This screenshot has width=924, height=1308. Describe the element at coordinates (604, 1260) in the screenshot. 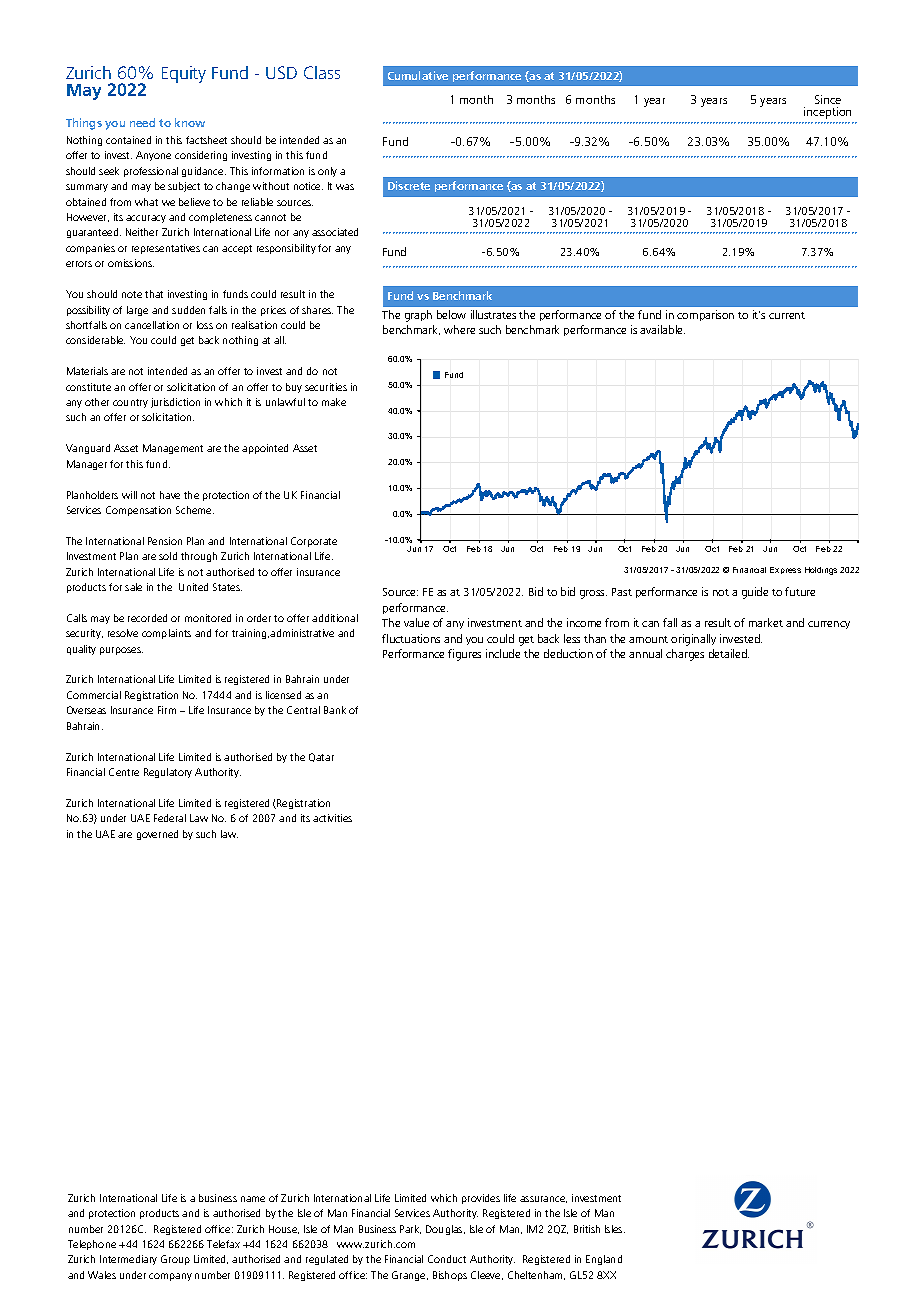

I see `England` at that location.
